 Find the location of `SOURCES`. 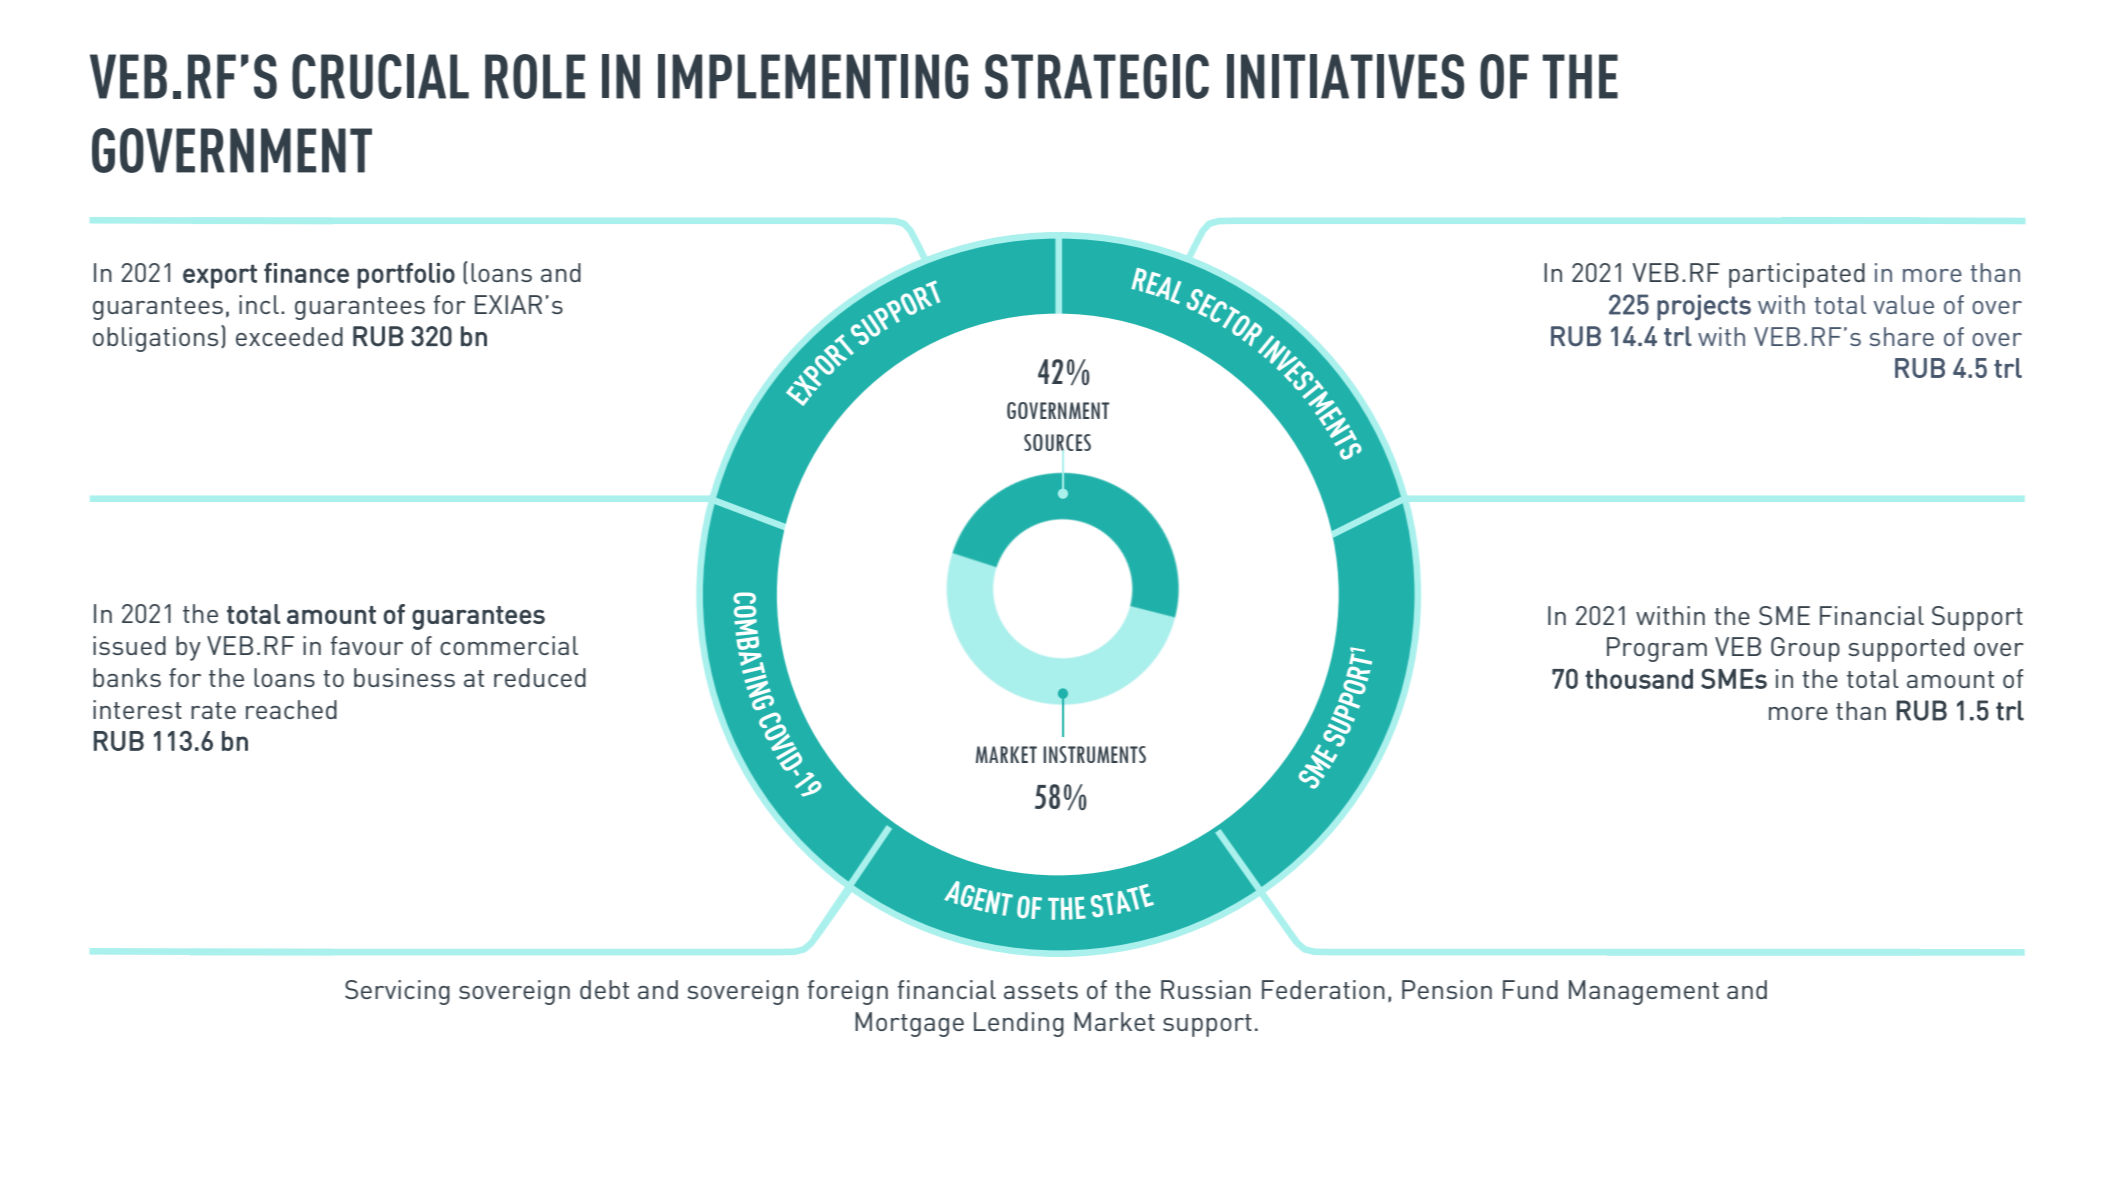

SOURCES is located at coordinates (1057, 442).
